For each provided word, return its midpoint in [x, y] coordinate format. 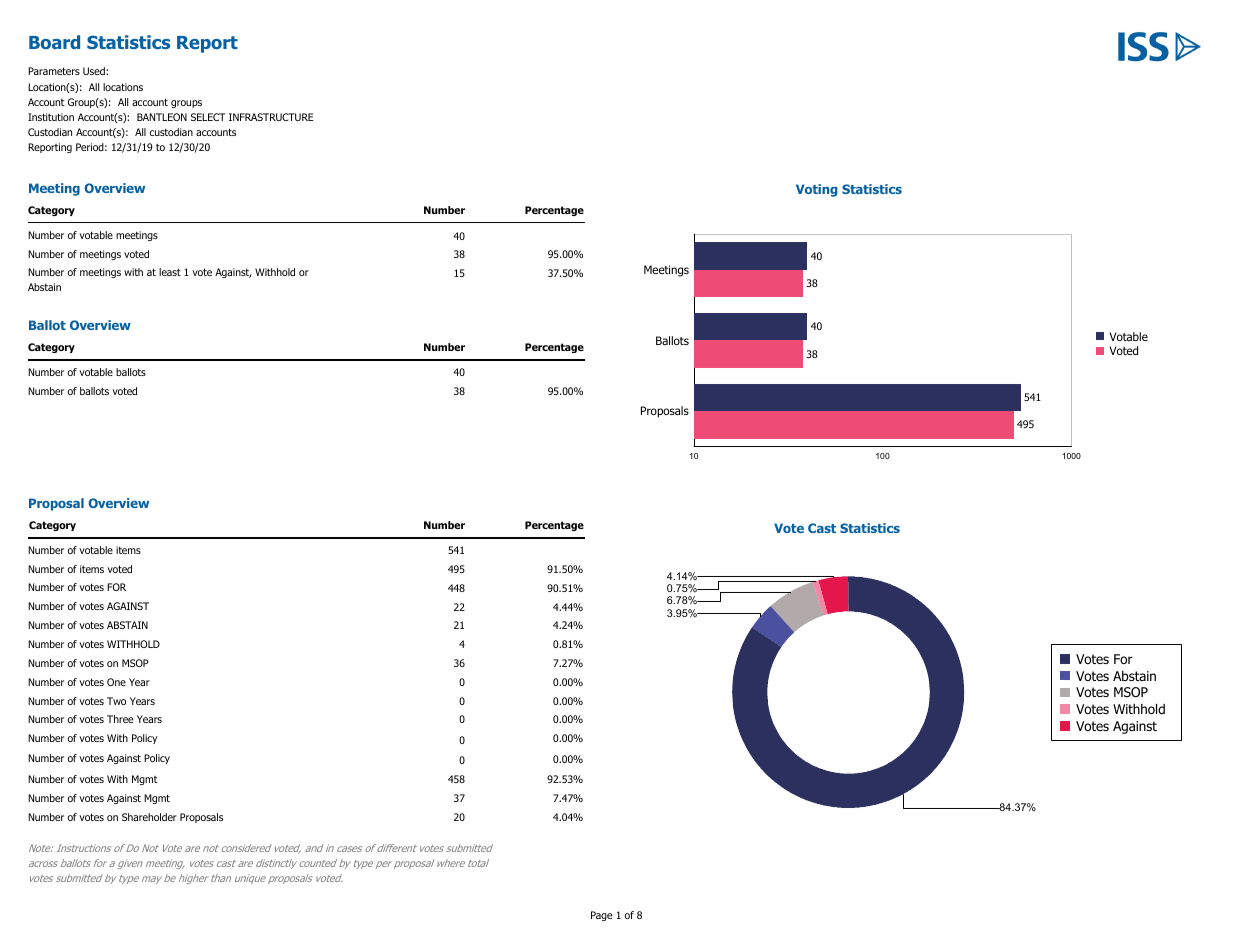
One [116, 682]
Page [601, 916]
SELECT [208, 117]
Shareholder [149, 817]
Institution [51, 117]
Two [116, 701]
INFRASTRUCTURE [271, 117]
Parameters [54, 71]
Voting [816, 190]
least [170, 272]
